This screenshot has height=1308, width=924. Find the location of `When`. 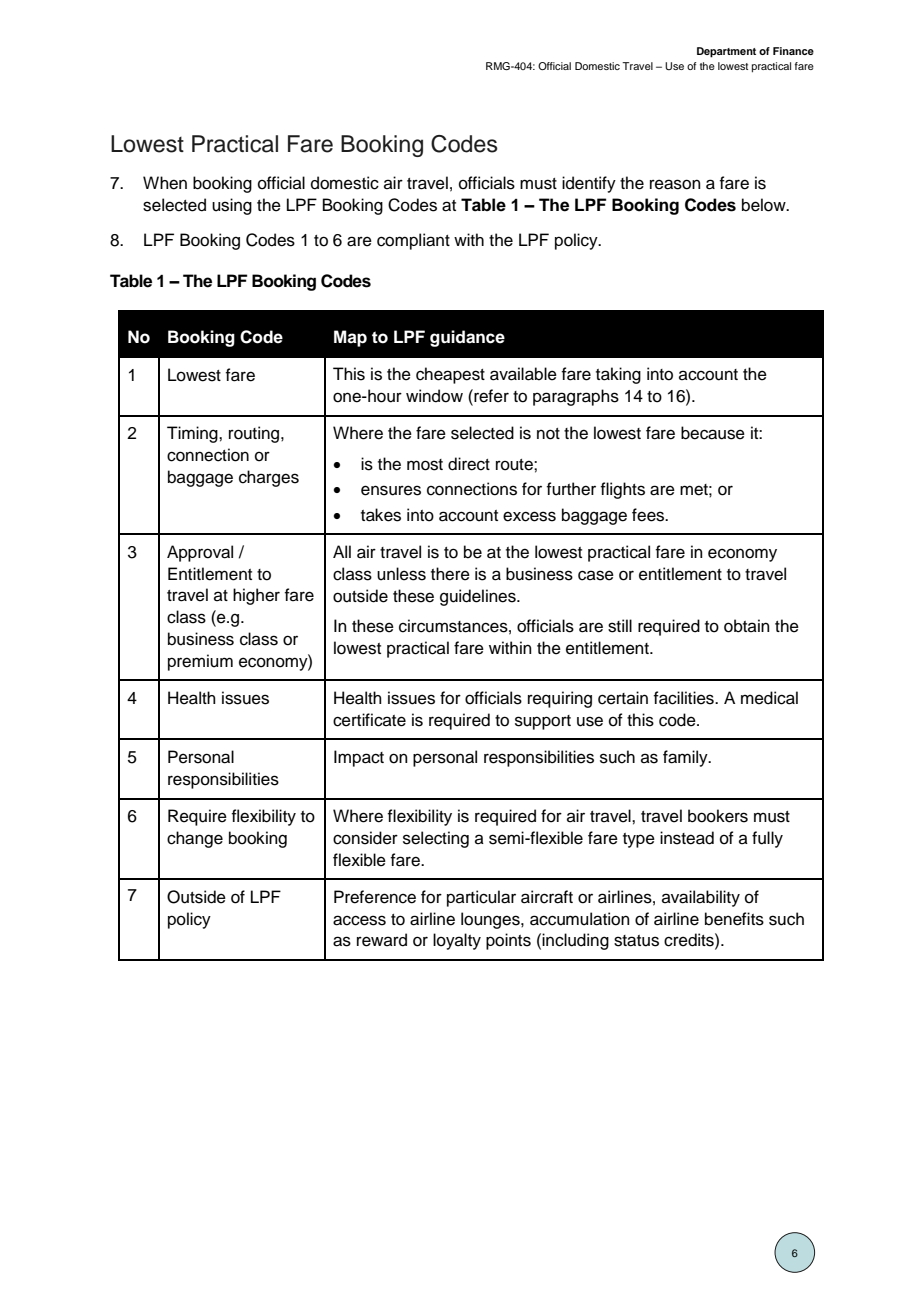

When is located at coordinates (165, 183).
